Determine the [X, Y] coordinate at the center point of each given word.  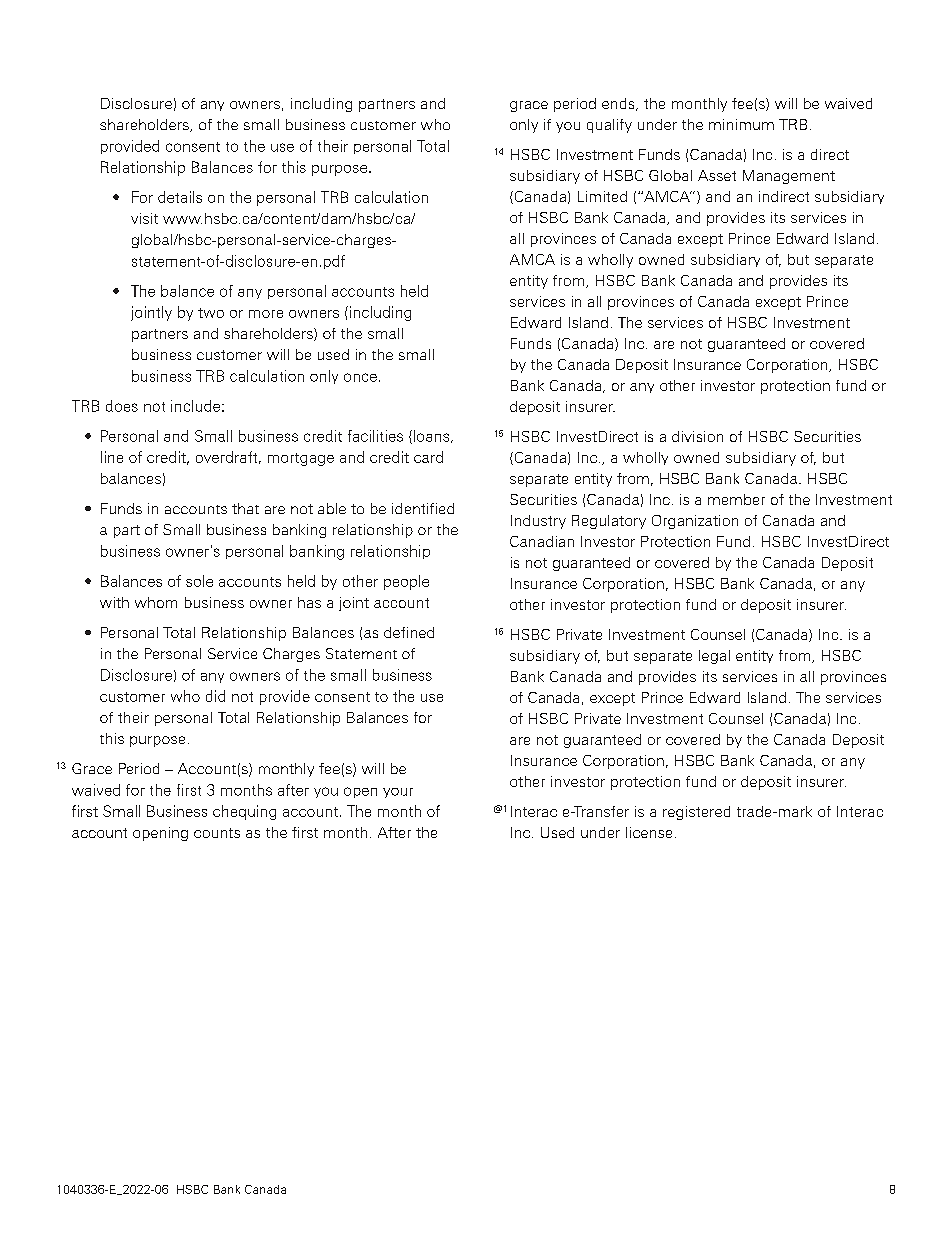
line [112, 457]
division [697, 436]
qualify [609, 126]
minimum [741, 124]
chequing [244, 812]
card [428, 457]
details [180, 197]
